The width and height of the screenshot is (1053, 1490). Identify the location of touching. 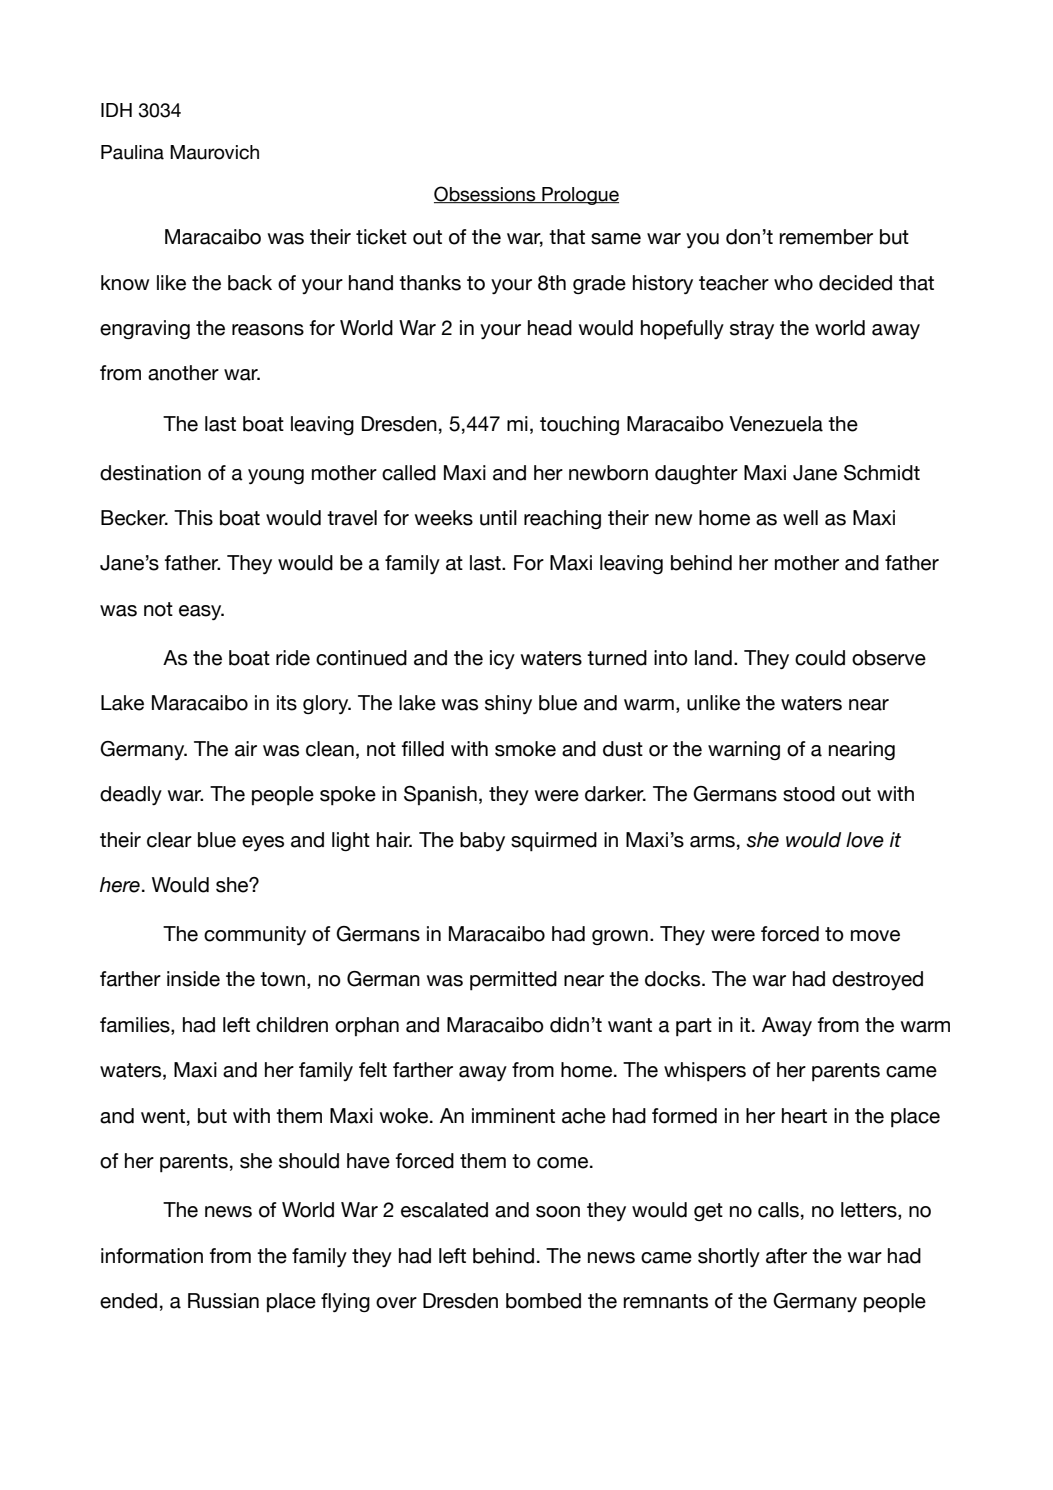
(579, 425).
